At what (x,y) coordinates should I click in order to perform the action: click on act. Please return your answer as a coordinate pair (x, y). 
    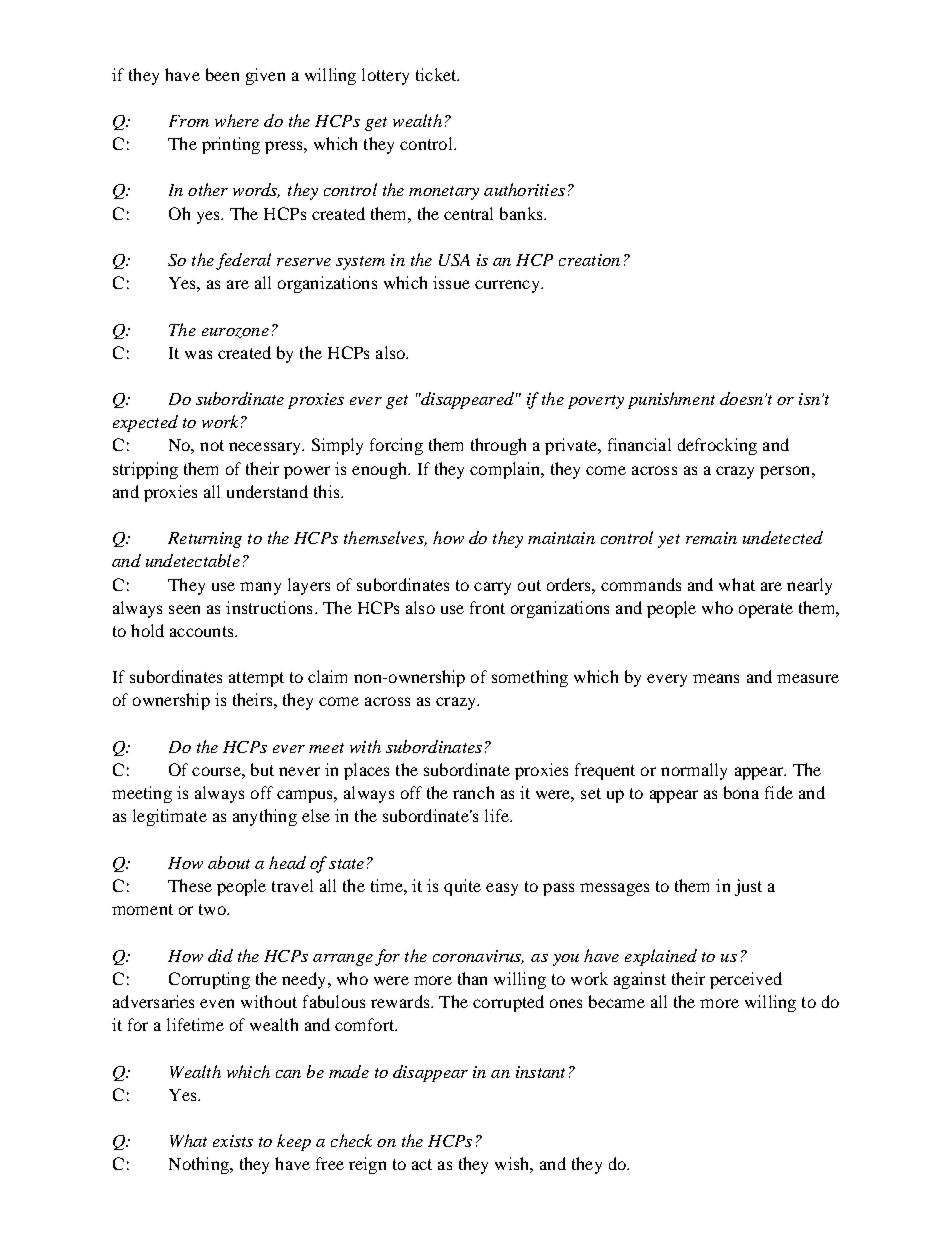
    Looking at the image, I should click on (422, 1164).
